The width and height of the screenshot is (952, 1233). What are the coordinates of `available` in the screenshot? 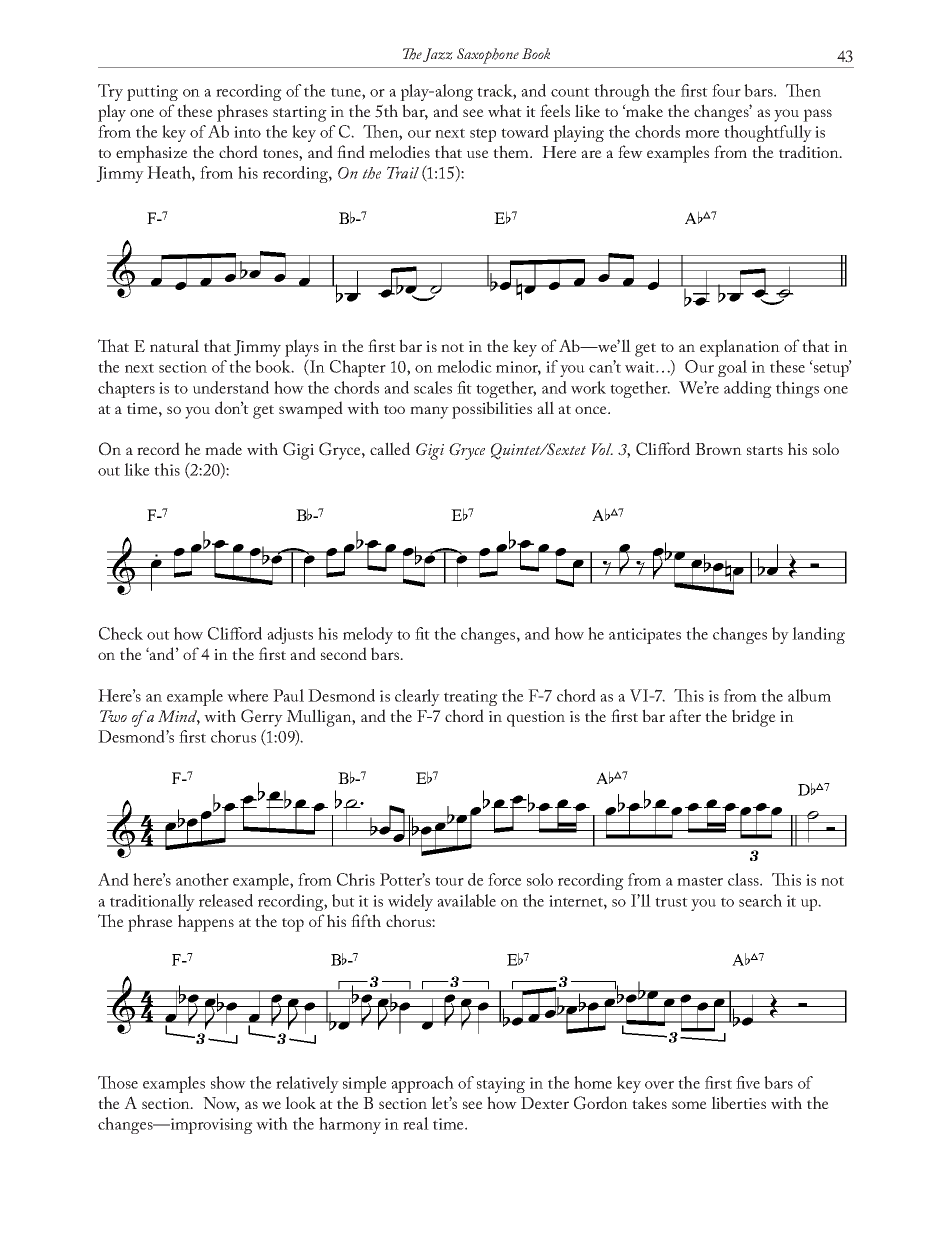 It's located at (466, 900).
